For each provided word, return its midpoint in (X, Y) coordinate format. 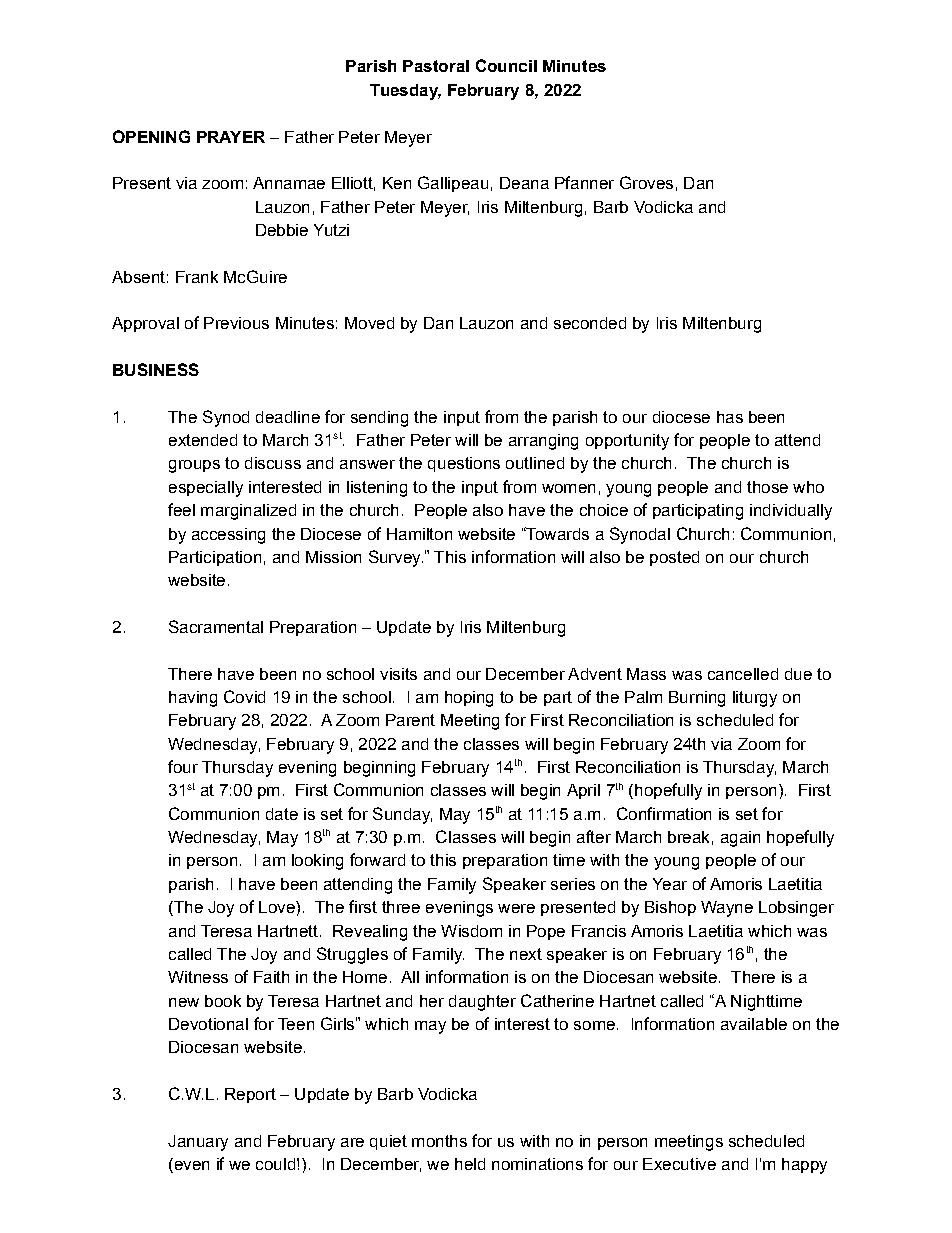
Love (278, 907)
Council (506, 65)
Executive (679, 1164)
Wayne (727, 909)
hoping (469, 699)
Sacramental (216, 626)
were (516, 908)
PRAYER (231, 137)
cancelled (743, 674)
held (470, 1164)
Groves (646, 182)
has (730, 417)
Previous (236, 323)
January (198, 1143)
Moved (369, 323)
